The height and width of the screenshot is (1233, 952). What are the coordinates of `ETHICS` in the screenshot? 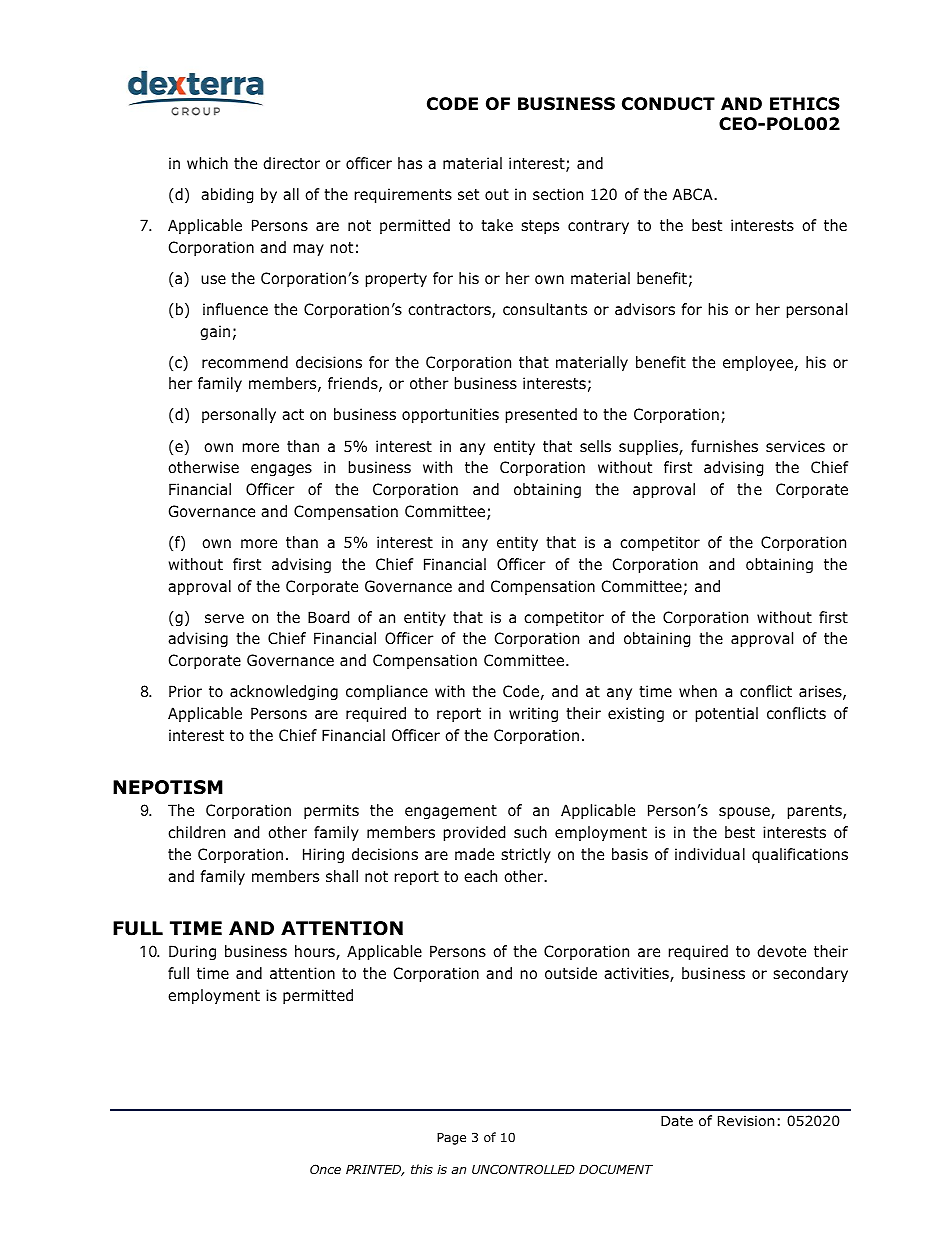 It's located at (805, 104).
